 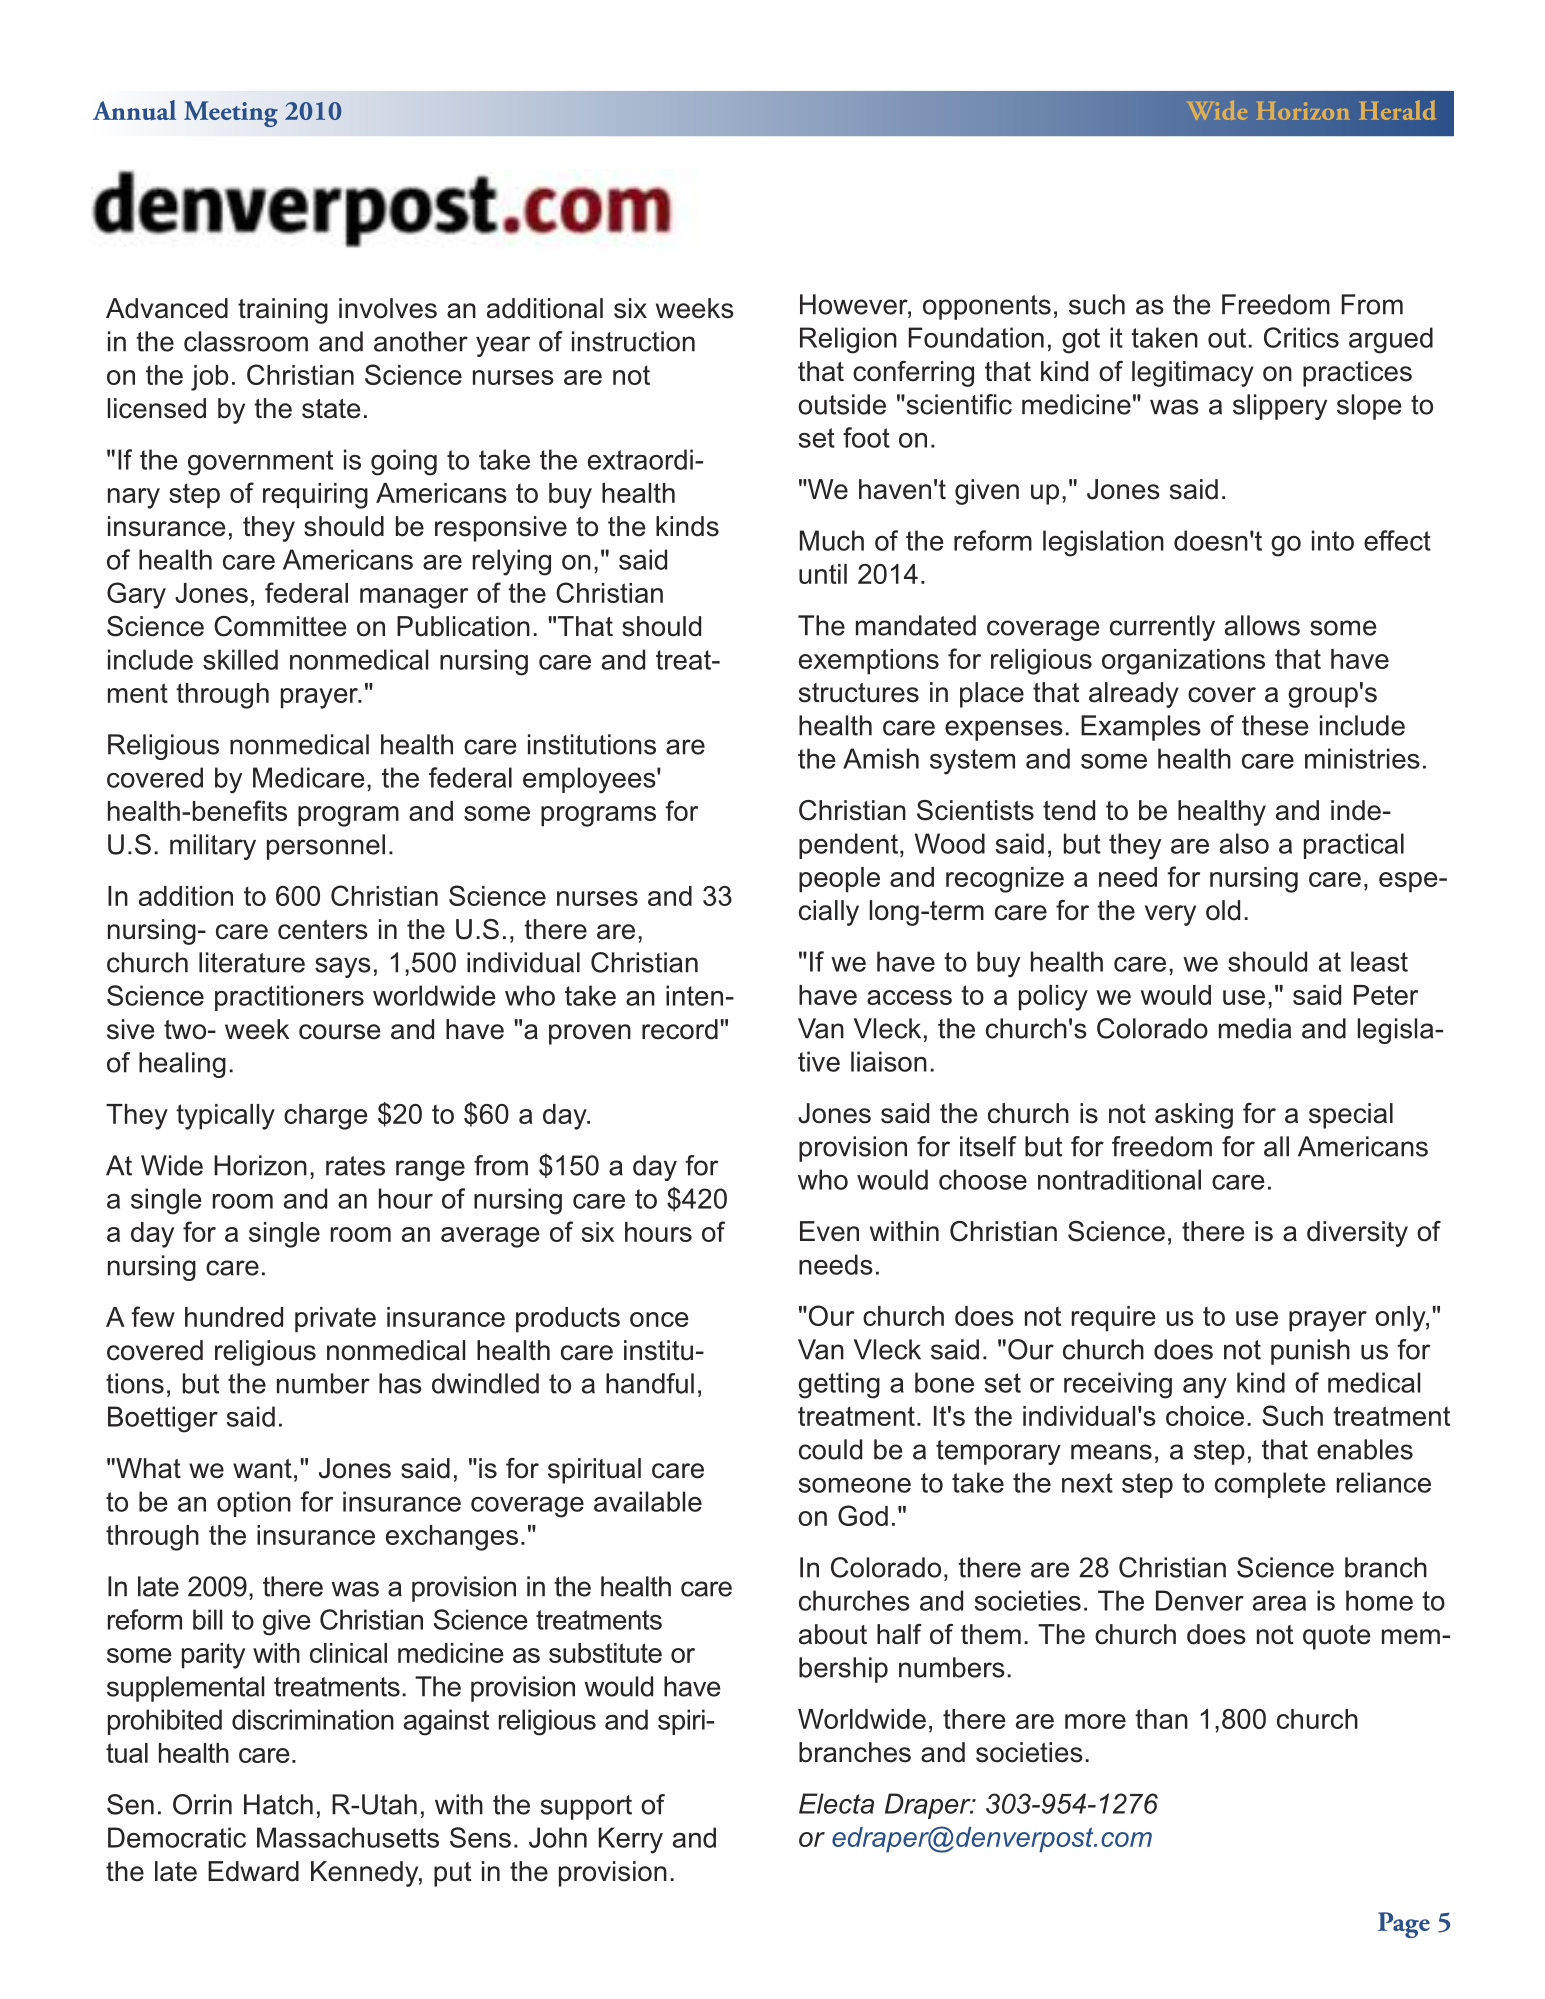 What do you see at coordinates (1270, 1485) in the image?
I see `complete` at bounding box center [1270, 1485].
